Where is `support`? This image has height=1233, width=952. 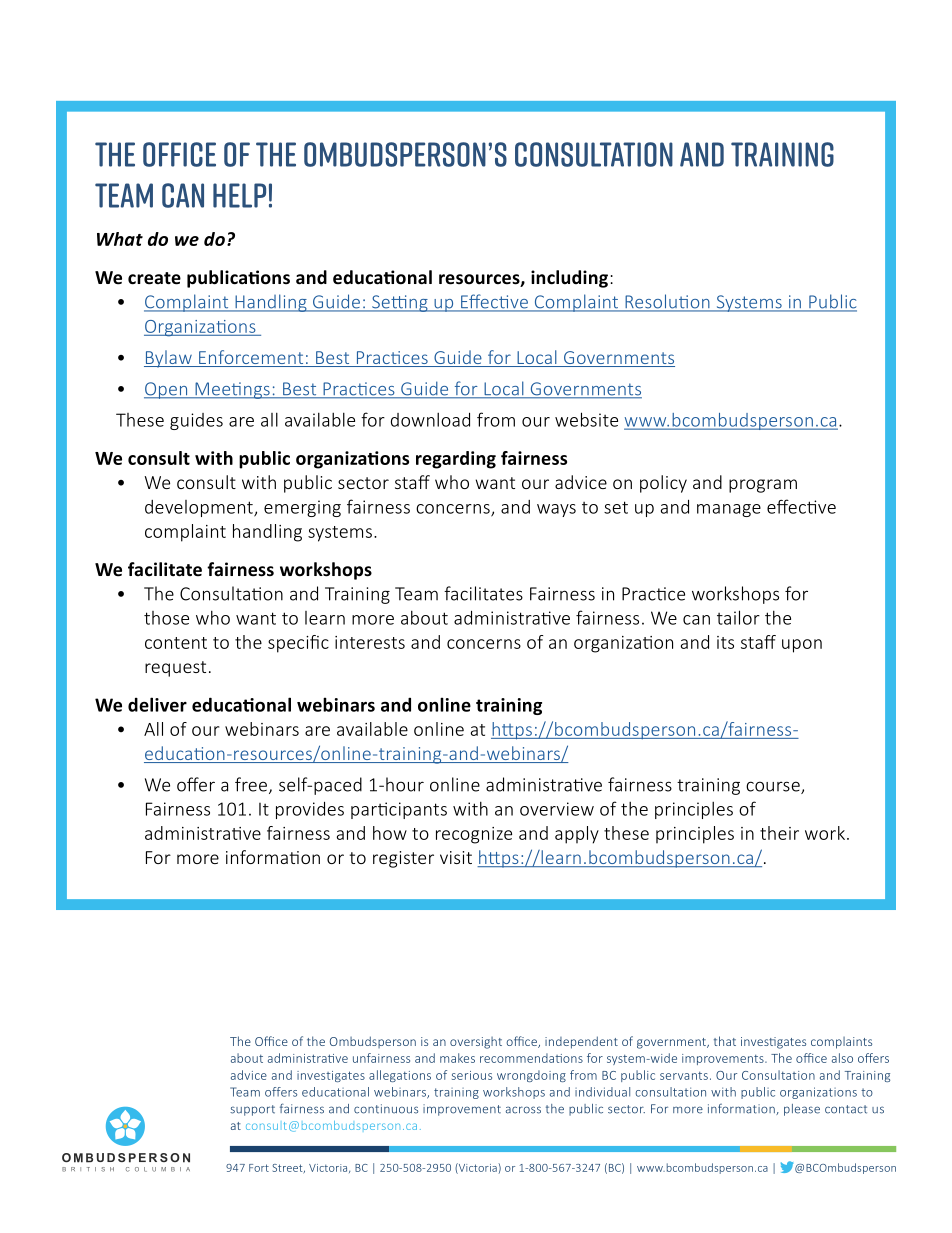 support is located at coordinates (252, 1110).
